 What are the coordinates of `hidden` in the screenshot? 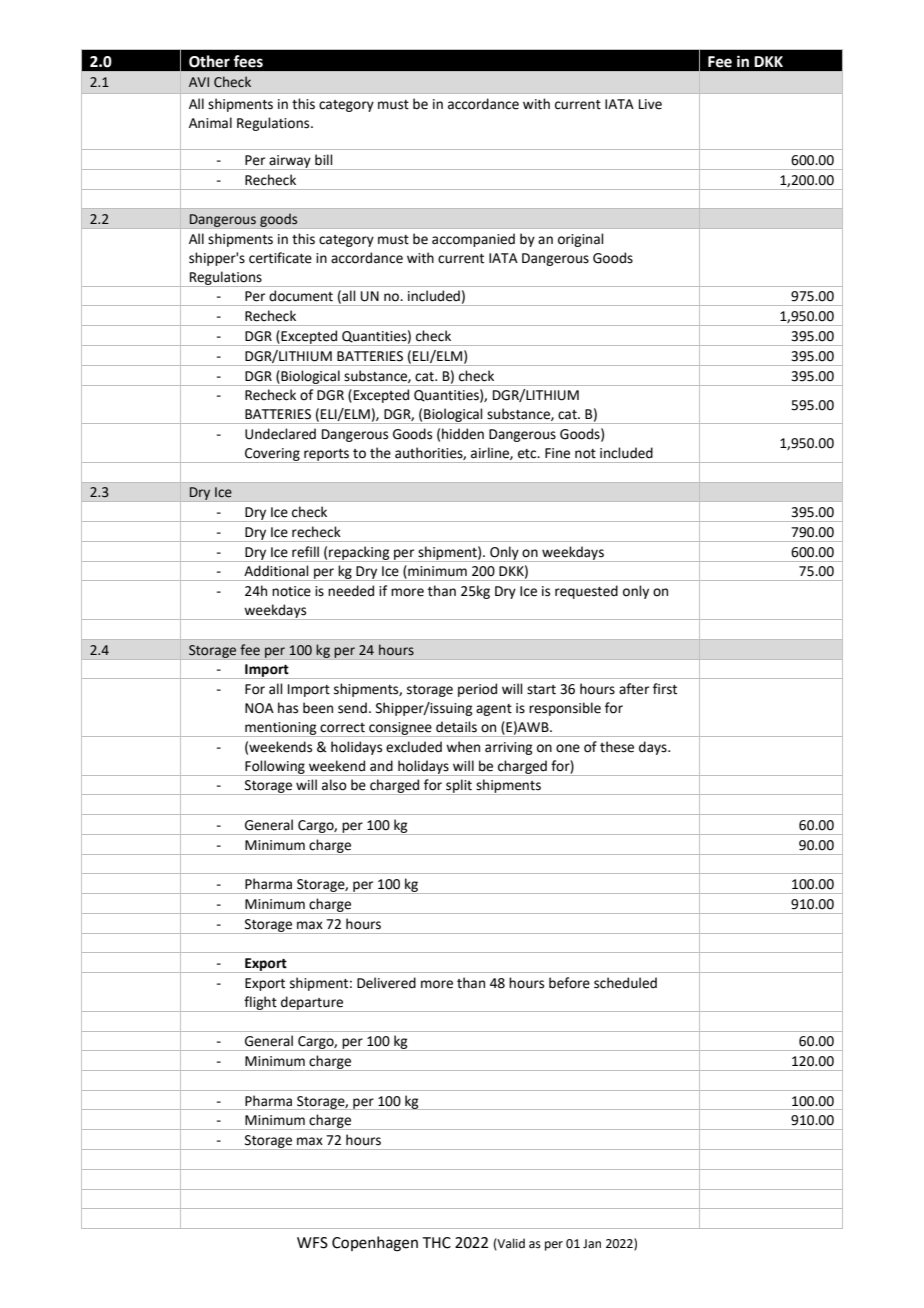 It's located at (463, 434).
